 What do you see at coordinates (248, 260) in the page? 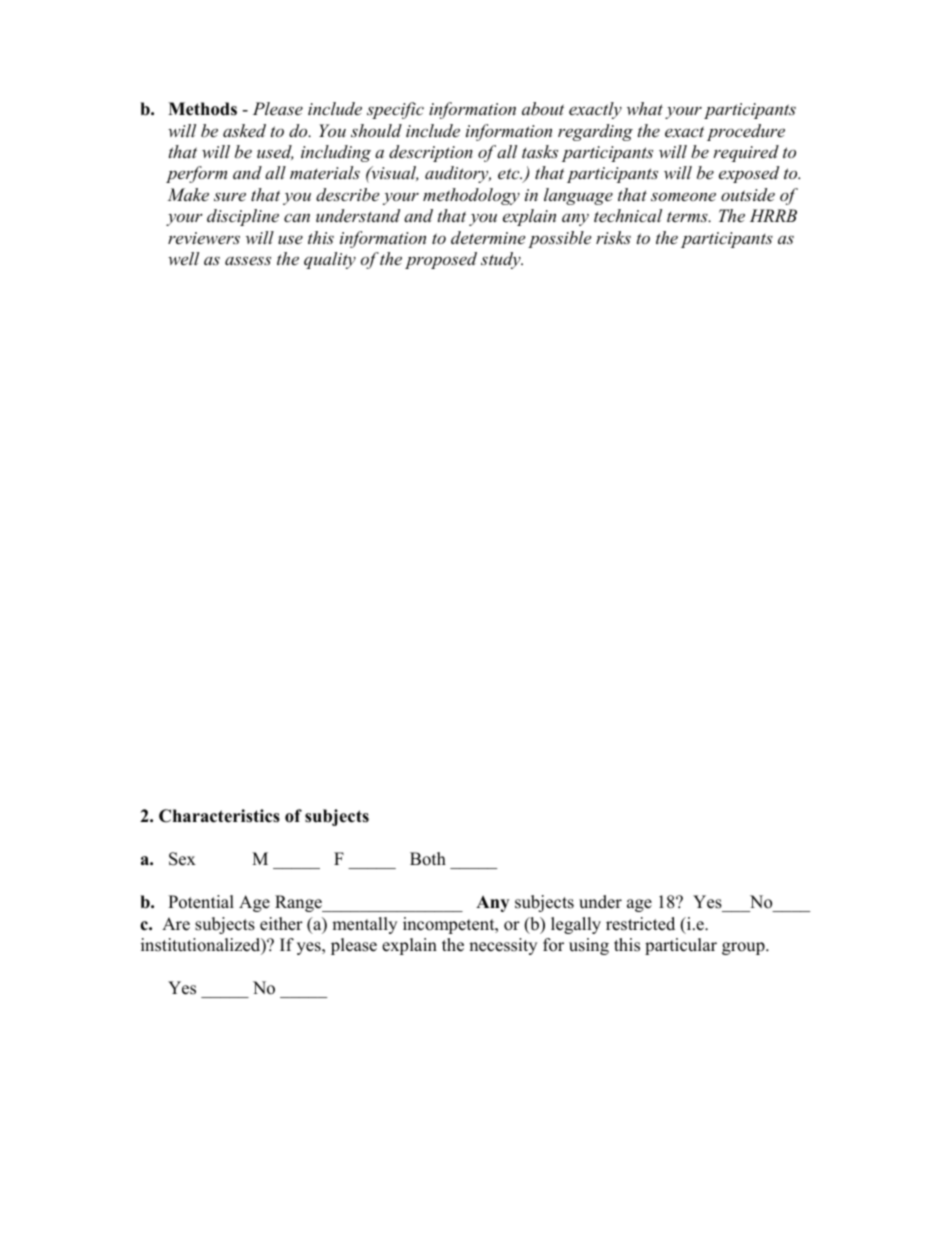
I see `assess` at bounding box center [248, 260].
